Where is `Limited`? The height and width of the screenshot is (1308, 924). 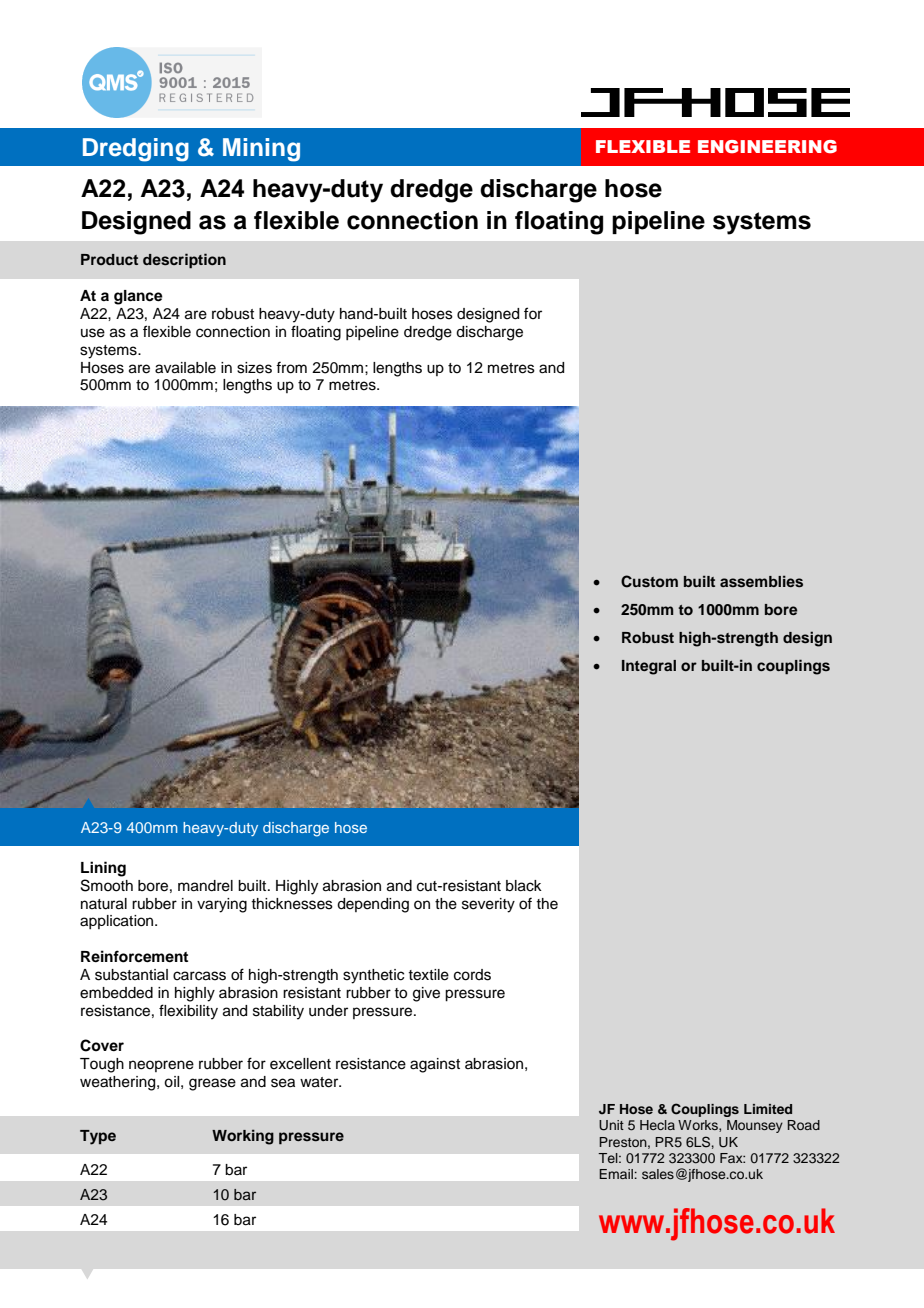
Limited is located at coordinates (768, 1109).
